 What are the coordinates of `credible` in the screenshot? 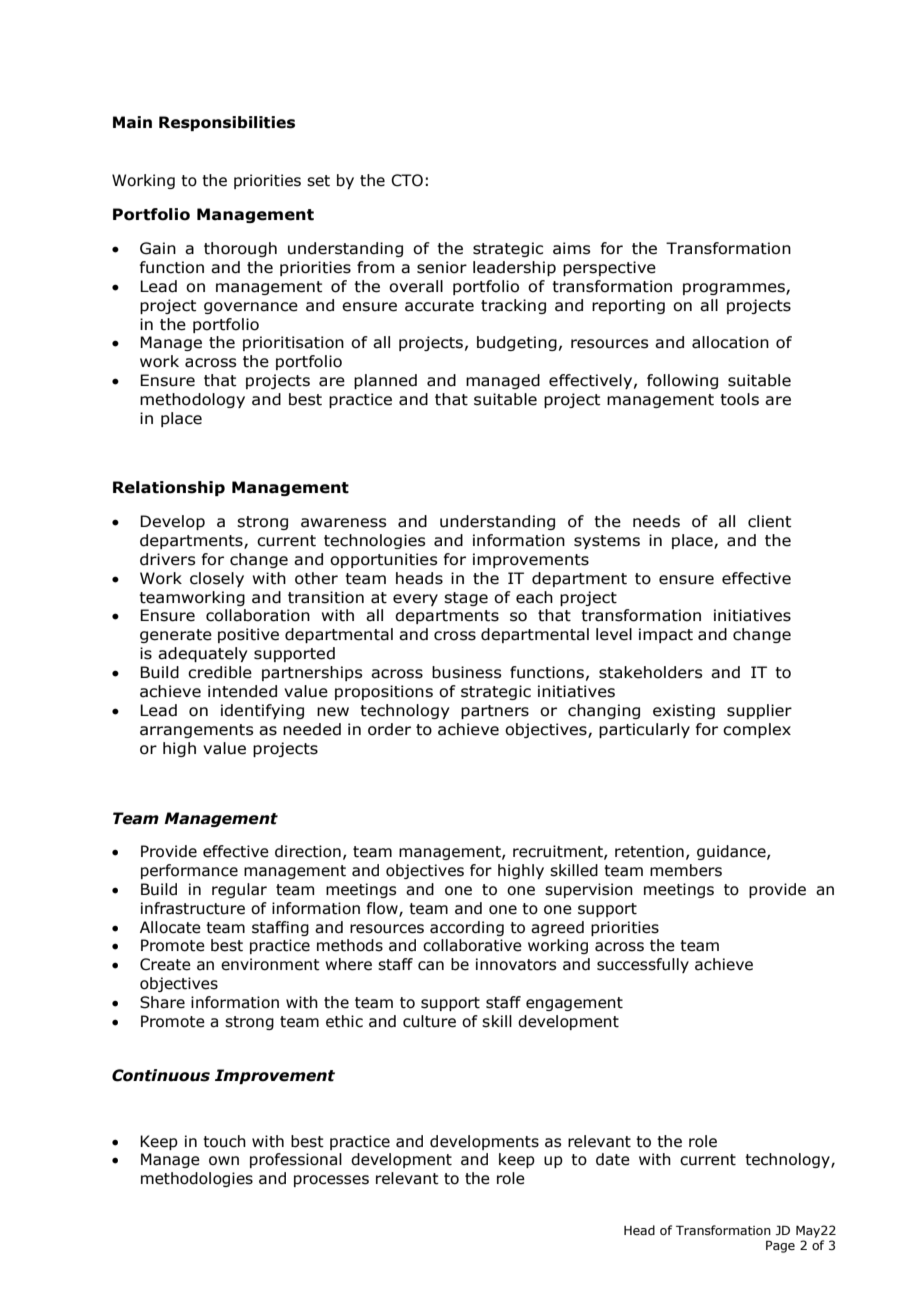 It's located at (220, 672).
